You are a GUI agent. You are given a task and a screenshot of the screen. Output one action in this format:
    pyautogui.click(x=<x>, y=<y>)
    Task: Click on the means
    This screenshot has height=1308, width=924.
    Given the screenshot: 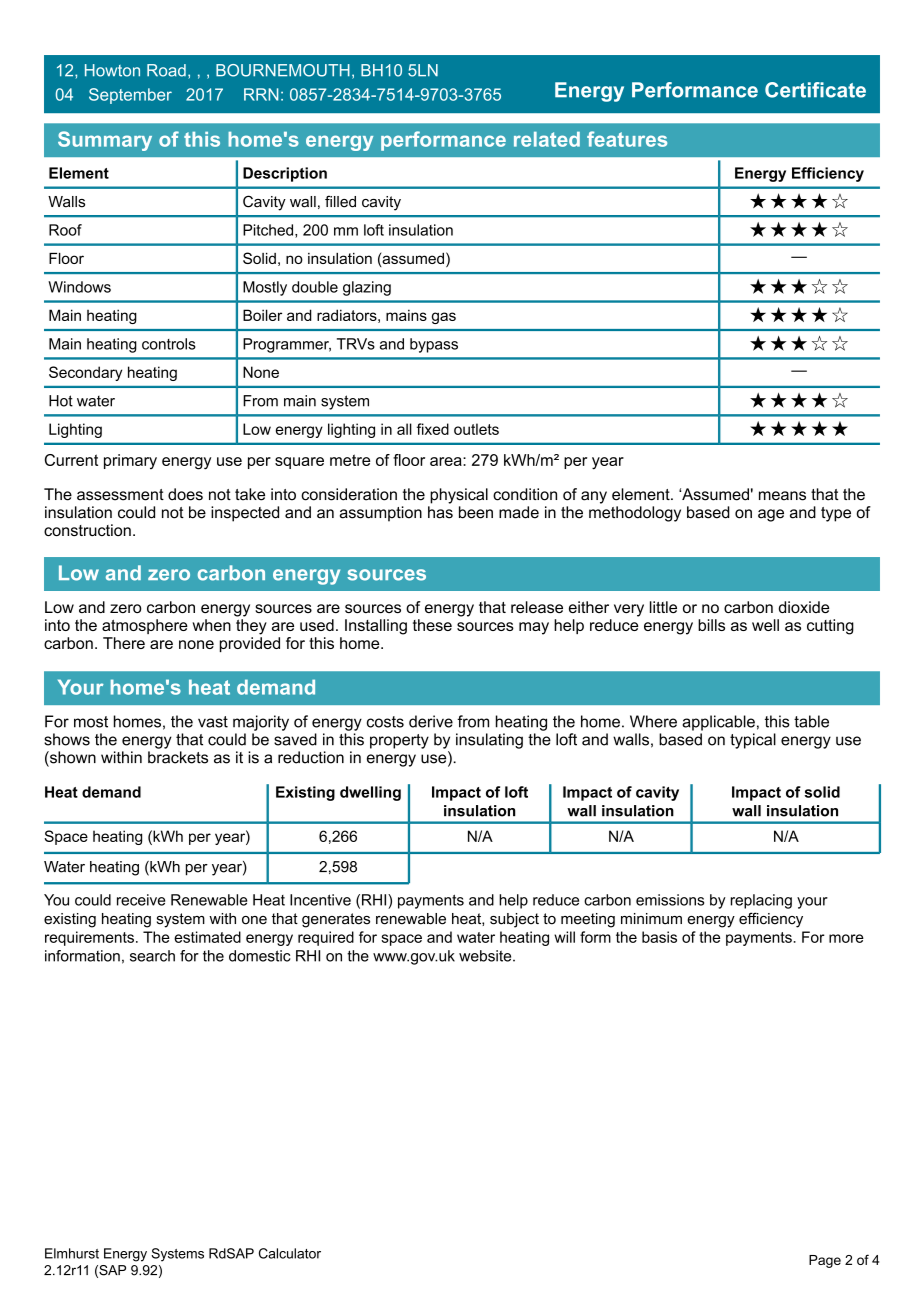 What is the action you would take?
    pyautogui.click(x=782, y=496)
